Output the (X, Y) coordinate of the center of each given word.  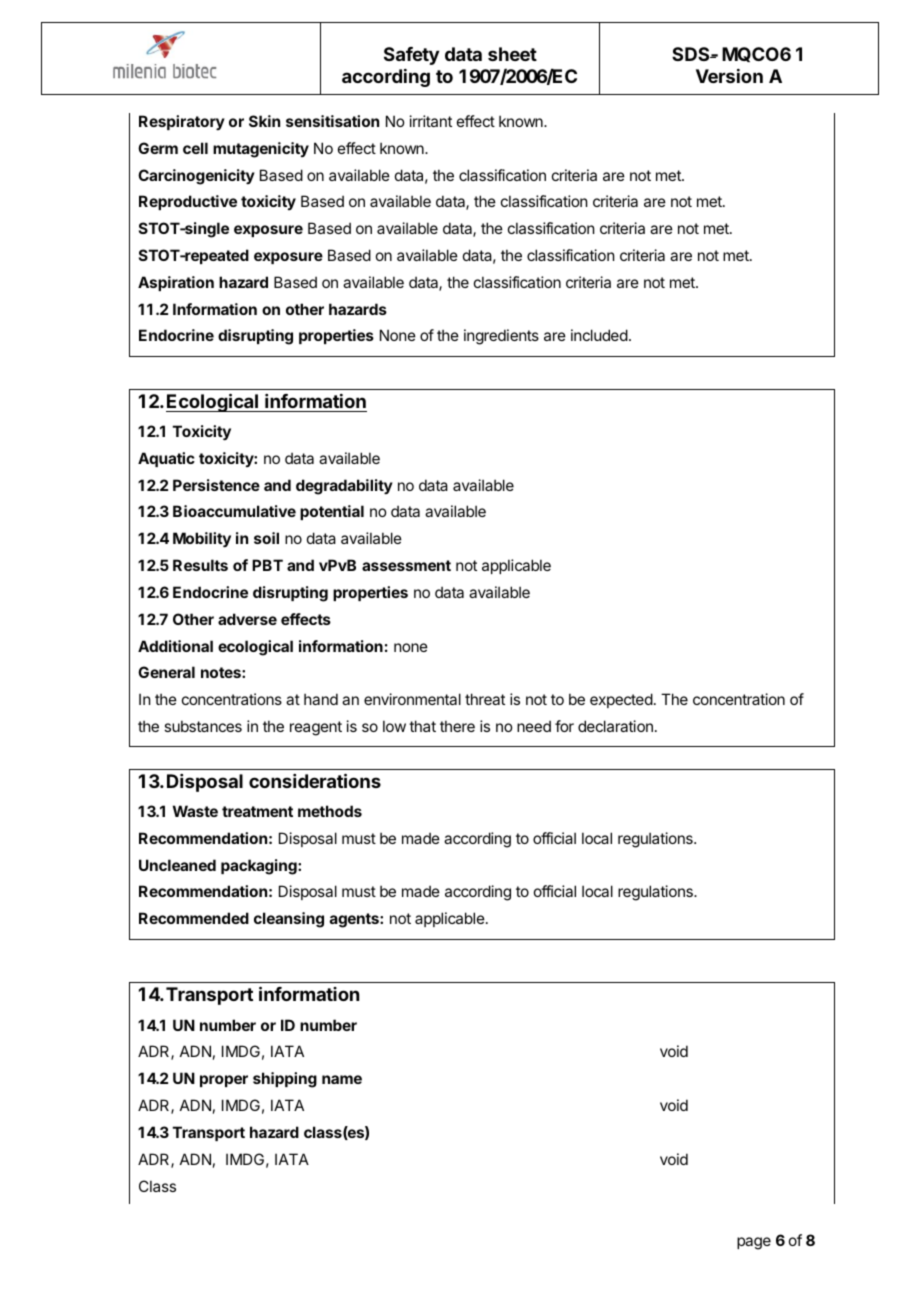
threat (485, 699)
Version (729, 76)
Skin (264, 121)
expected (621, 700)
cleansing (289, 920)
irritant (431, 121)
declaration (615, 726)
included (599, 335)
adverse (247, 619)
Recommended (194, 918)
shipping (285, 1080)
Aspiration (176, 283)
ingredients (501, 337)
